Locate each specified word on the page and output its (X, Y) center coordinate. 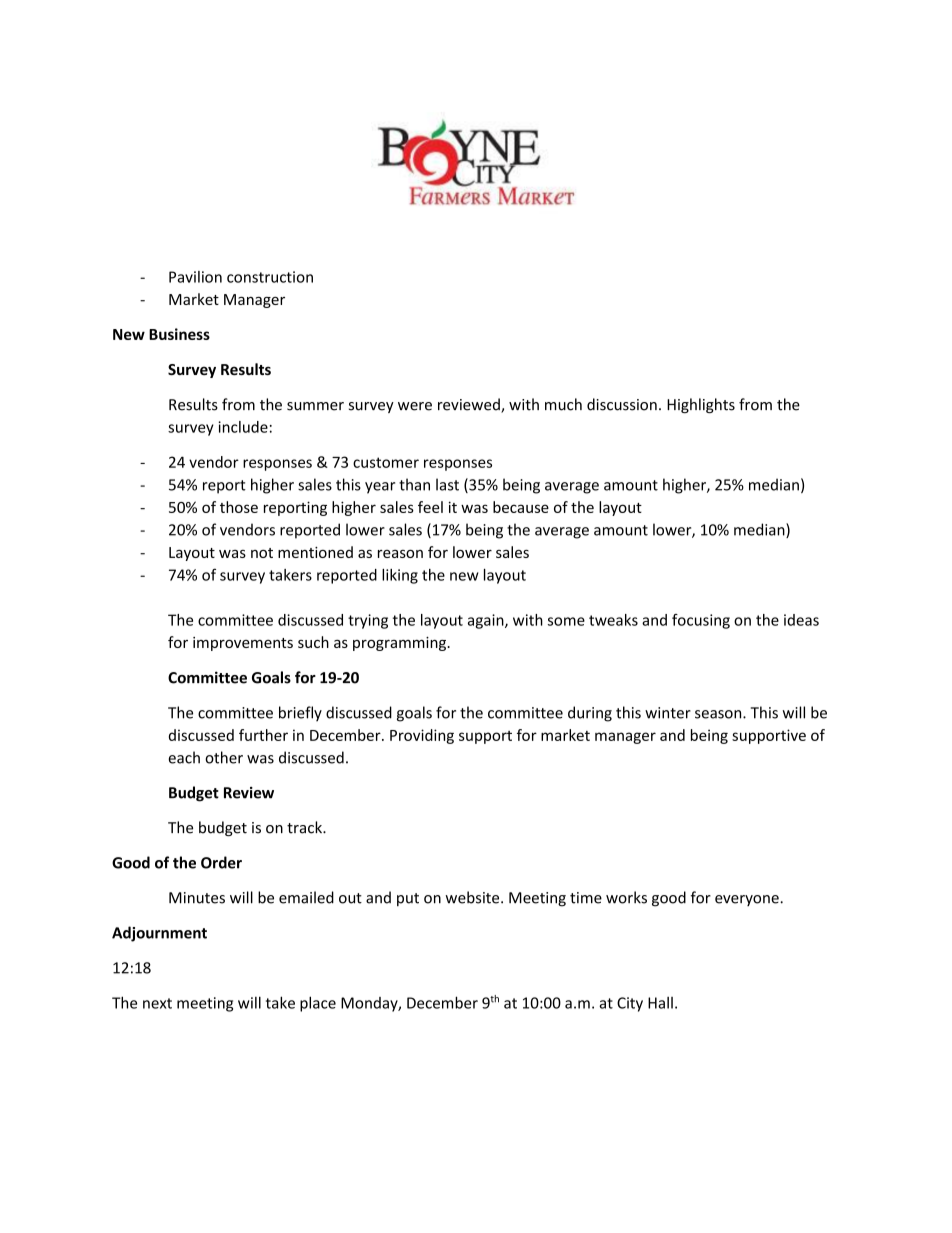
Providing (422, 736)
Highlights (701, 405)
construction (270, 277)
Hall (660, 1003)
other (224, 757)
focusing (701, 621)
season (719, 714)
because (521, 507)
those (239, 507)
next (157, 1003)
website (473, 897)
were (415, 406)
